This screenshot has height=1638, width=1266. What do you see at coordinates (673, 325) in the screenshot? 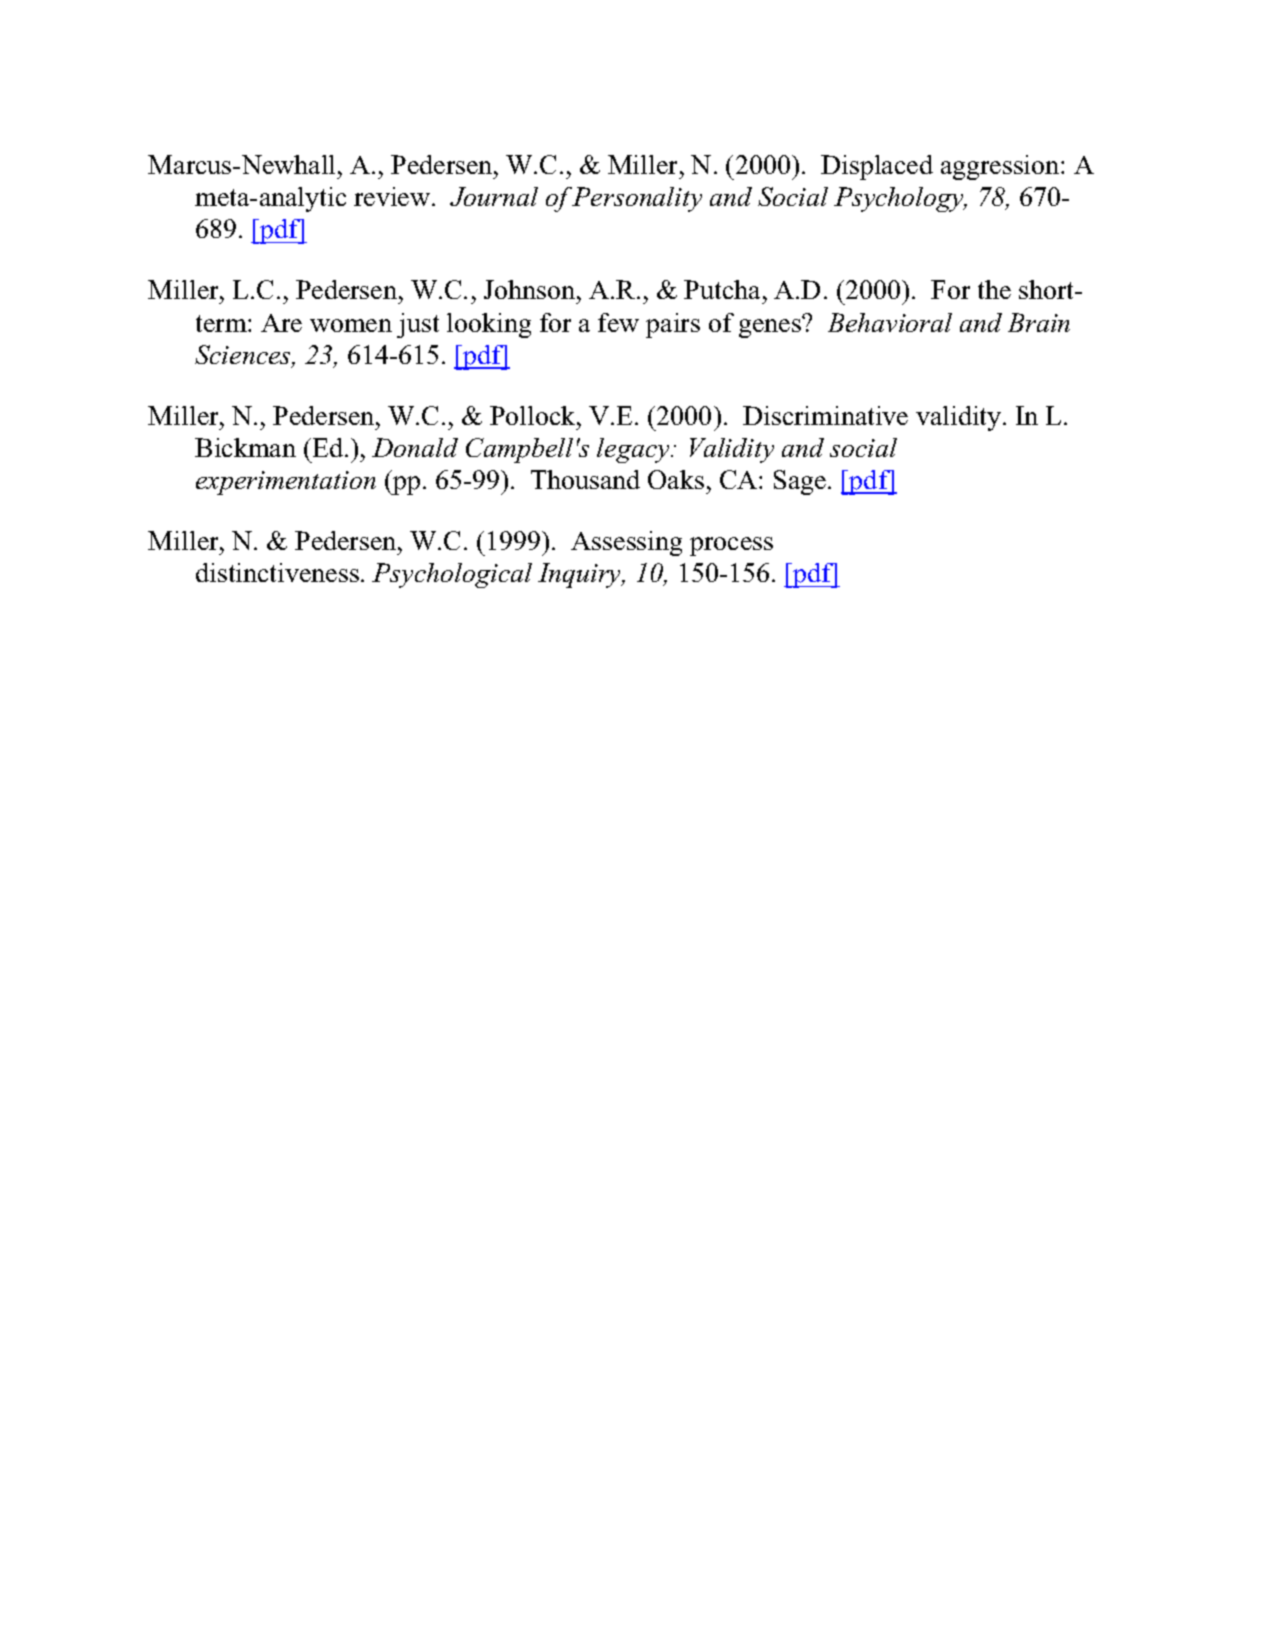
I see `pairs` at bounding box center [673, 325].
